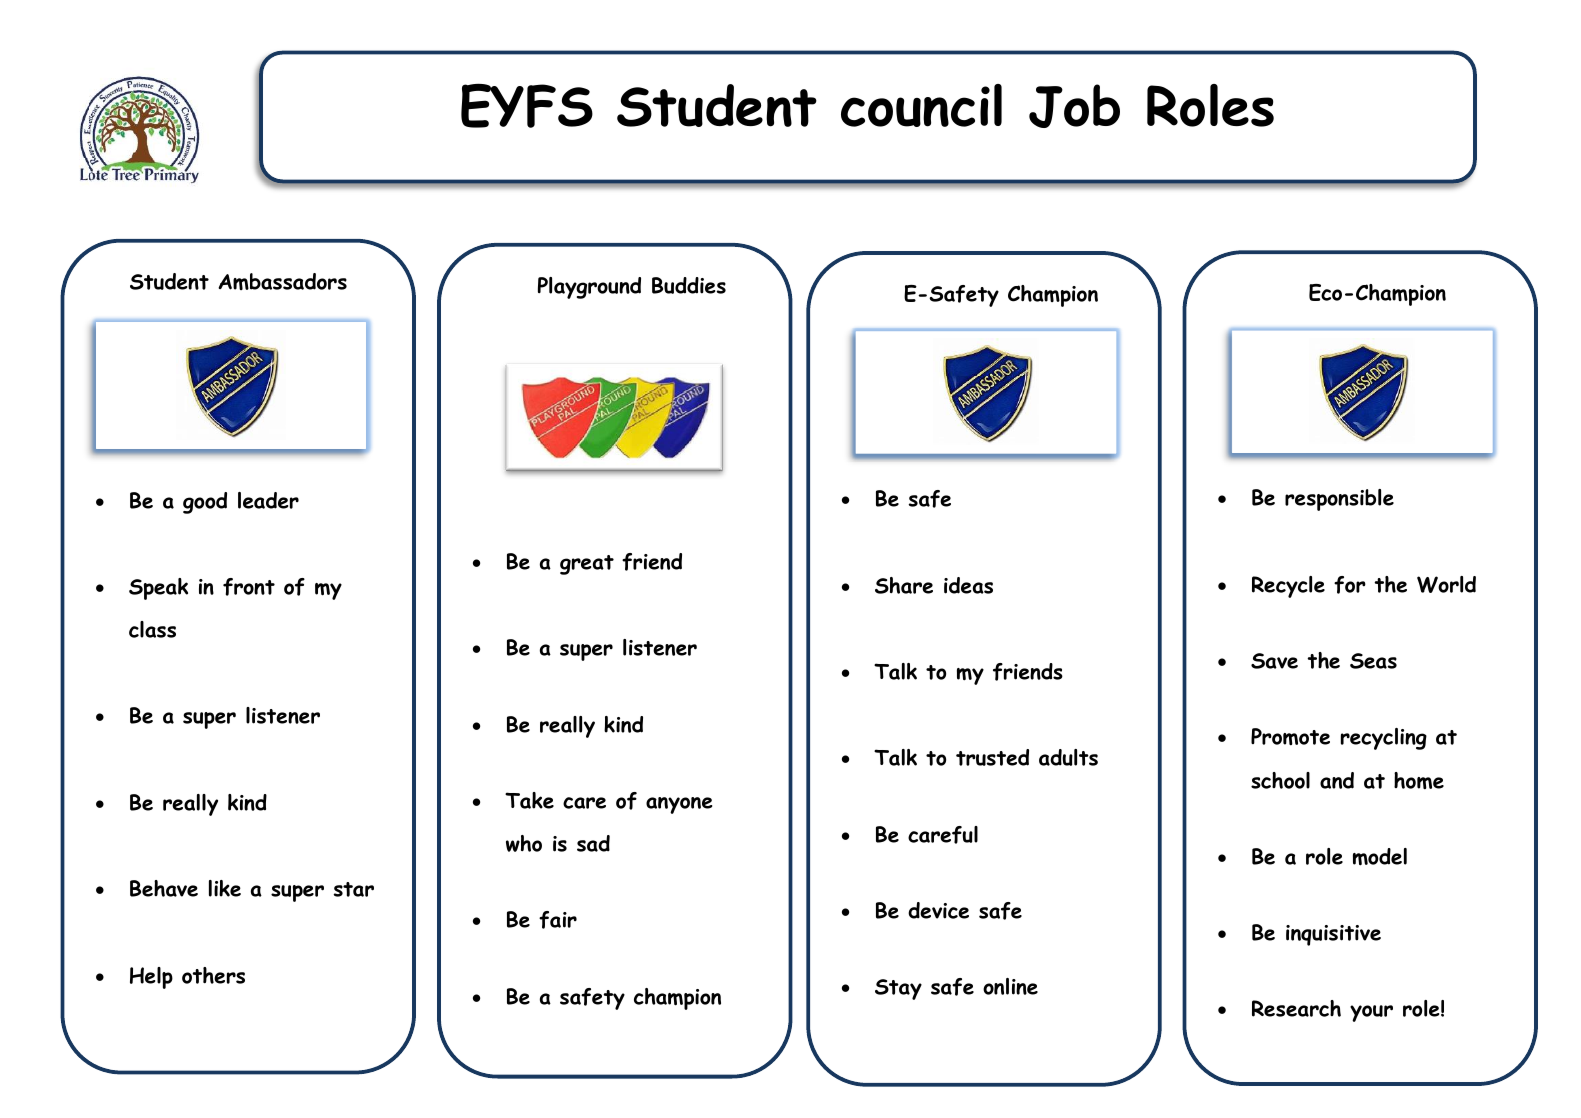 This screenshot has width=1581, height=1118. What do you see at coordinates (587, 565) in the screenshot?
I see `great` at bounding box center [587, 565].
